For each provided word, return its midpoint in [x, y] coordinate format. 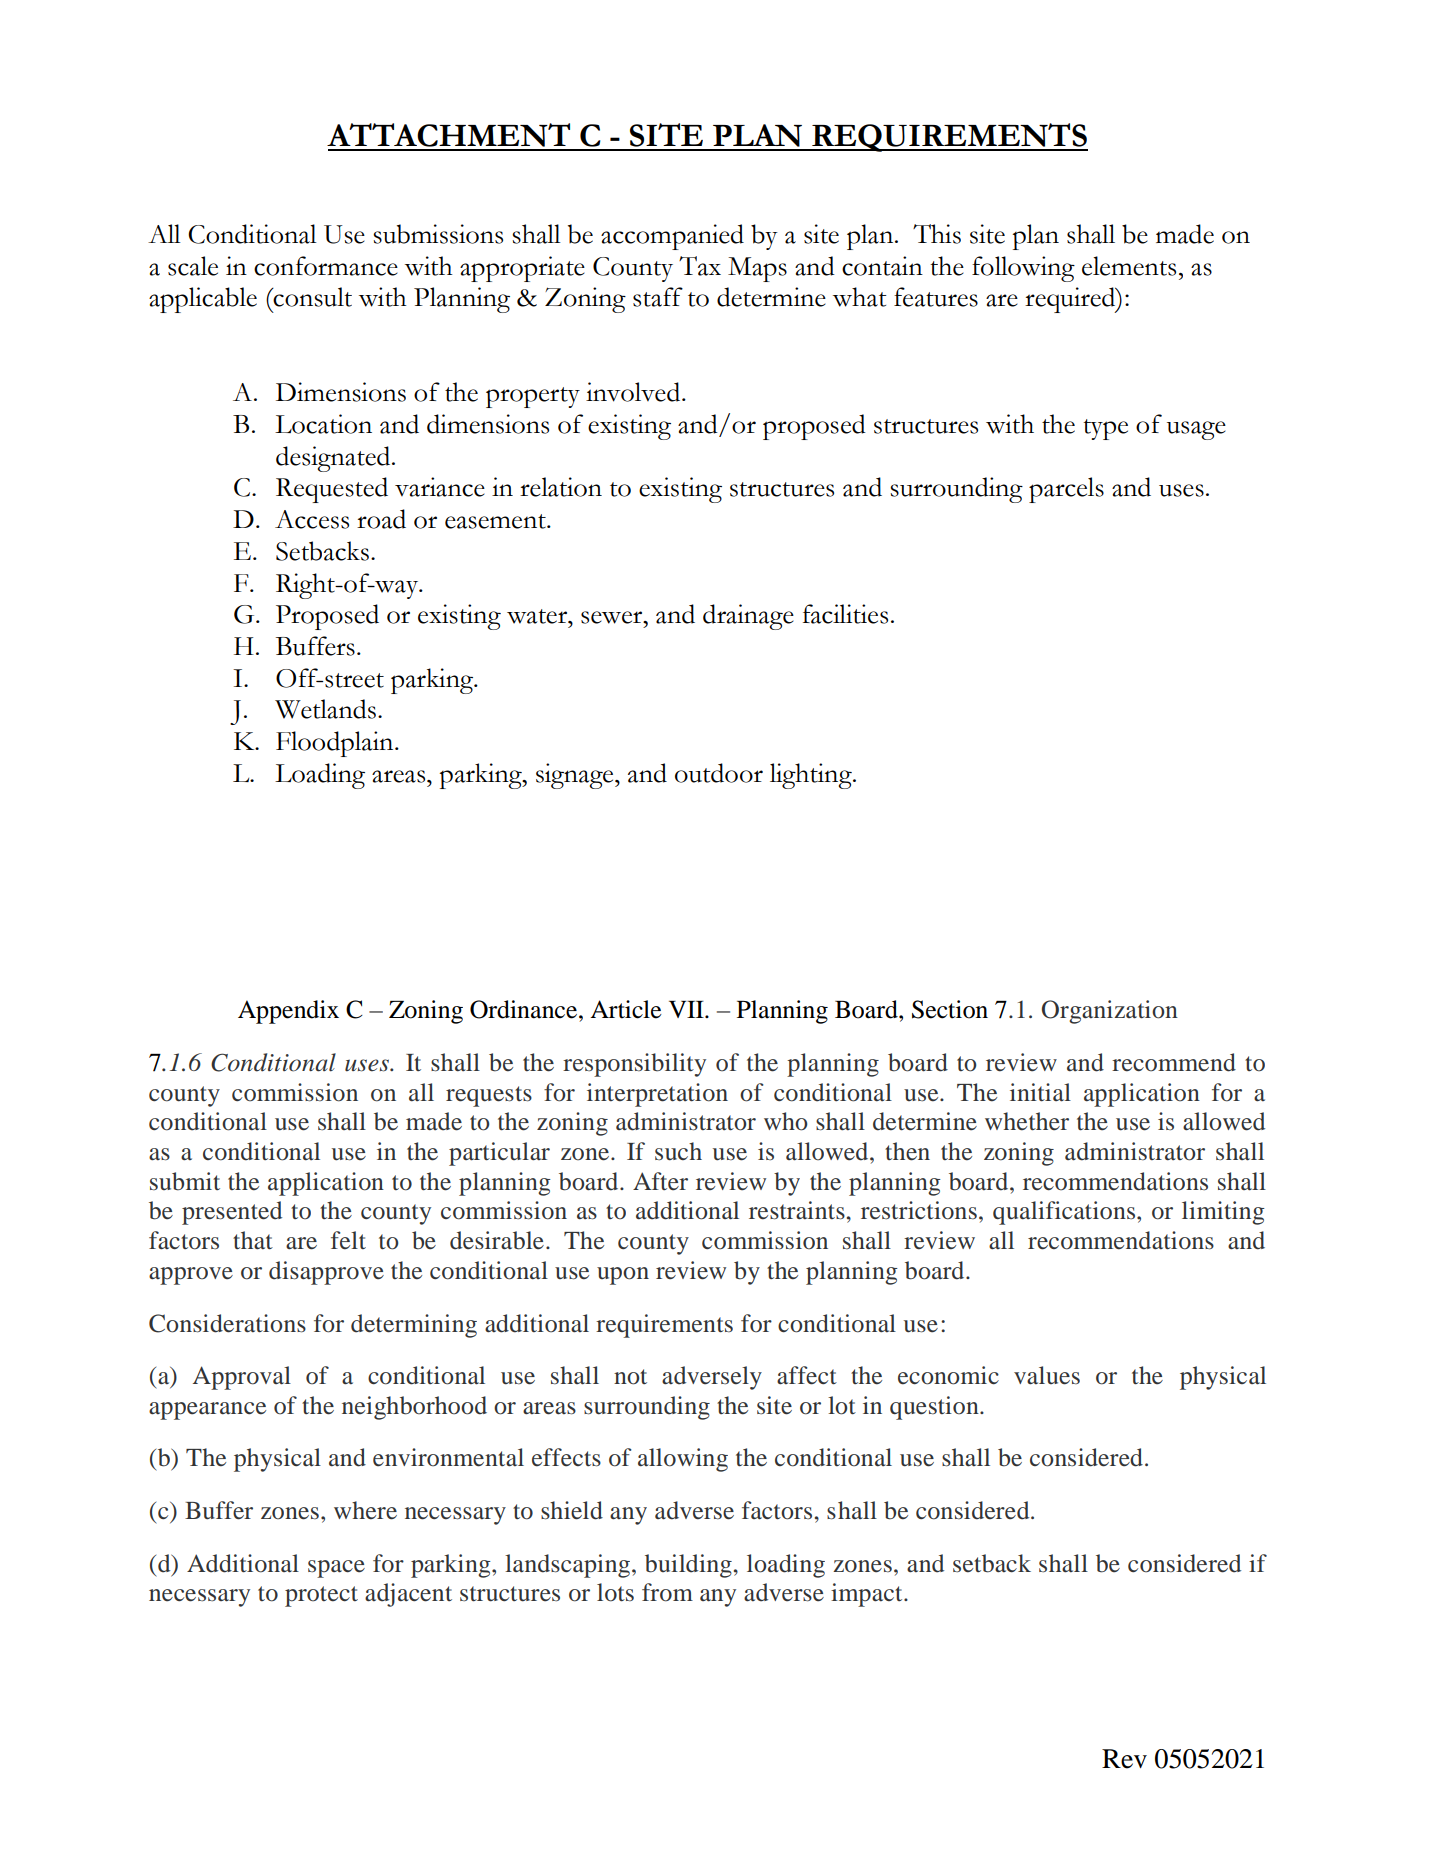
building [688, 1566]
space [336, 1569]
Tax [700, 266]
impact [868, 1595]
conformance [326, 266]
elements [1129, 266]
